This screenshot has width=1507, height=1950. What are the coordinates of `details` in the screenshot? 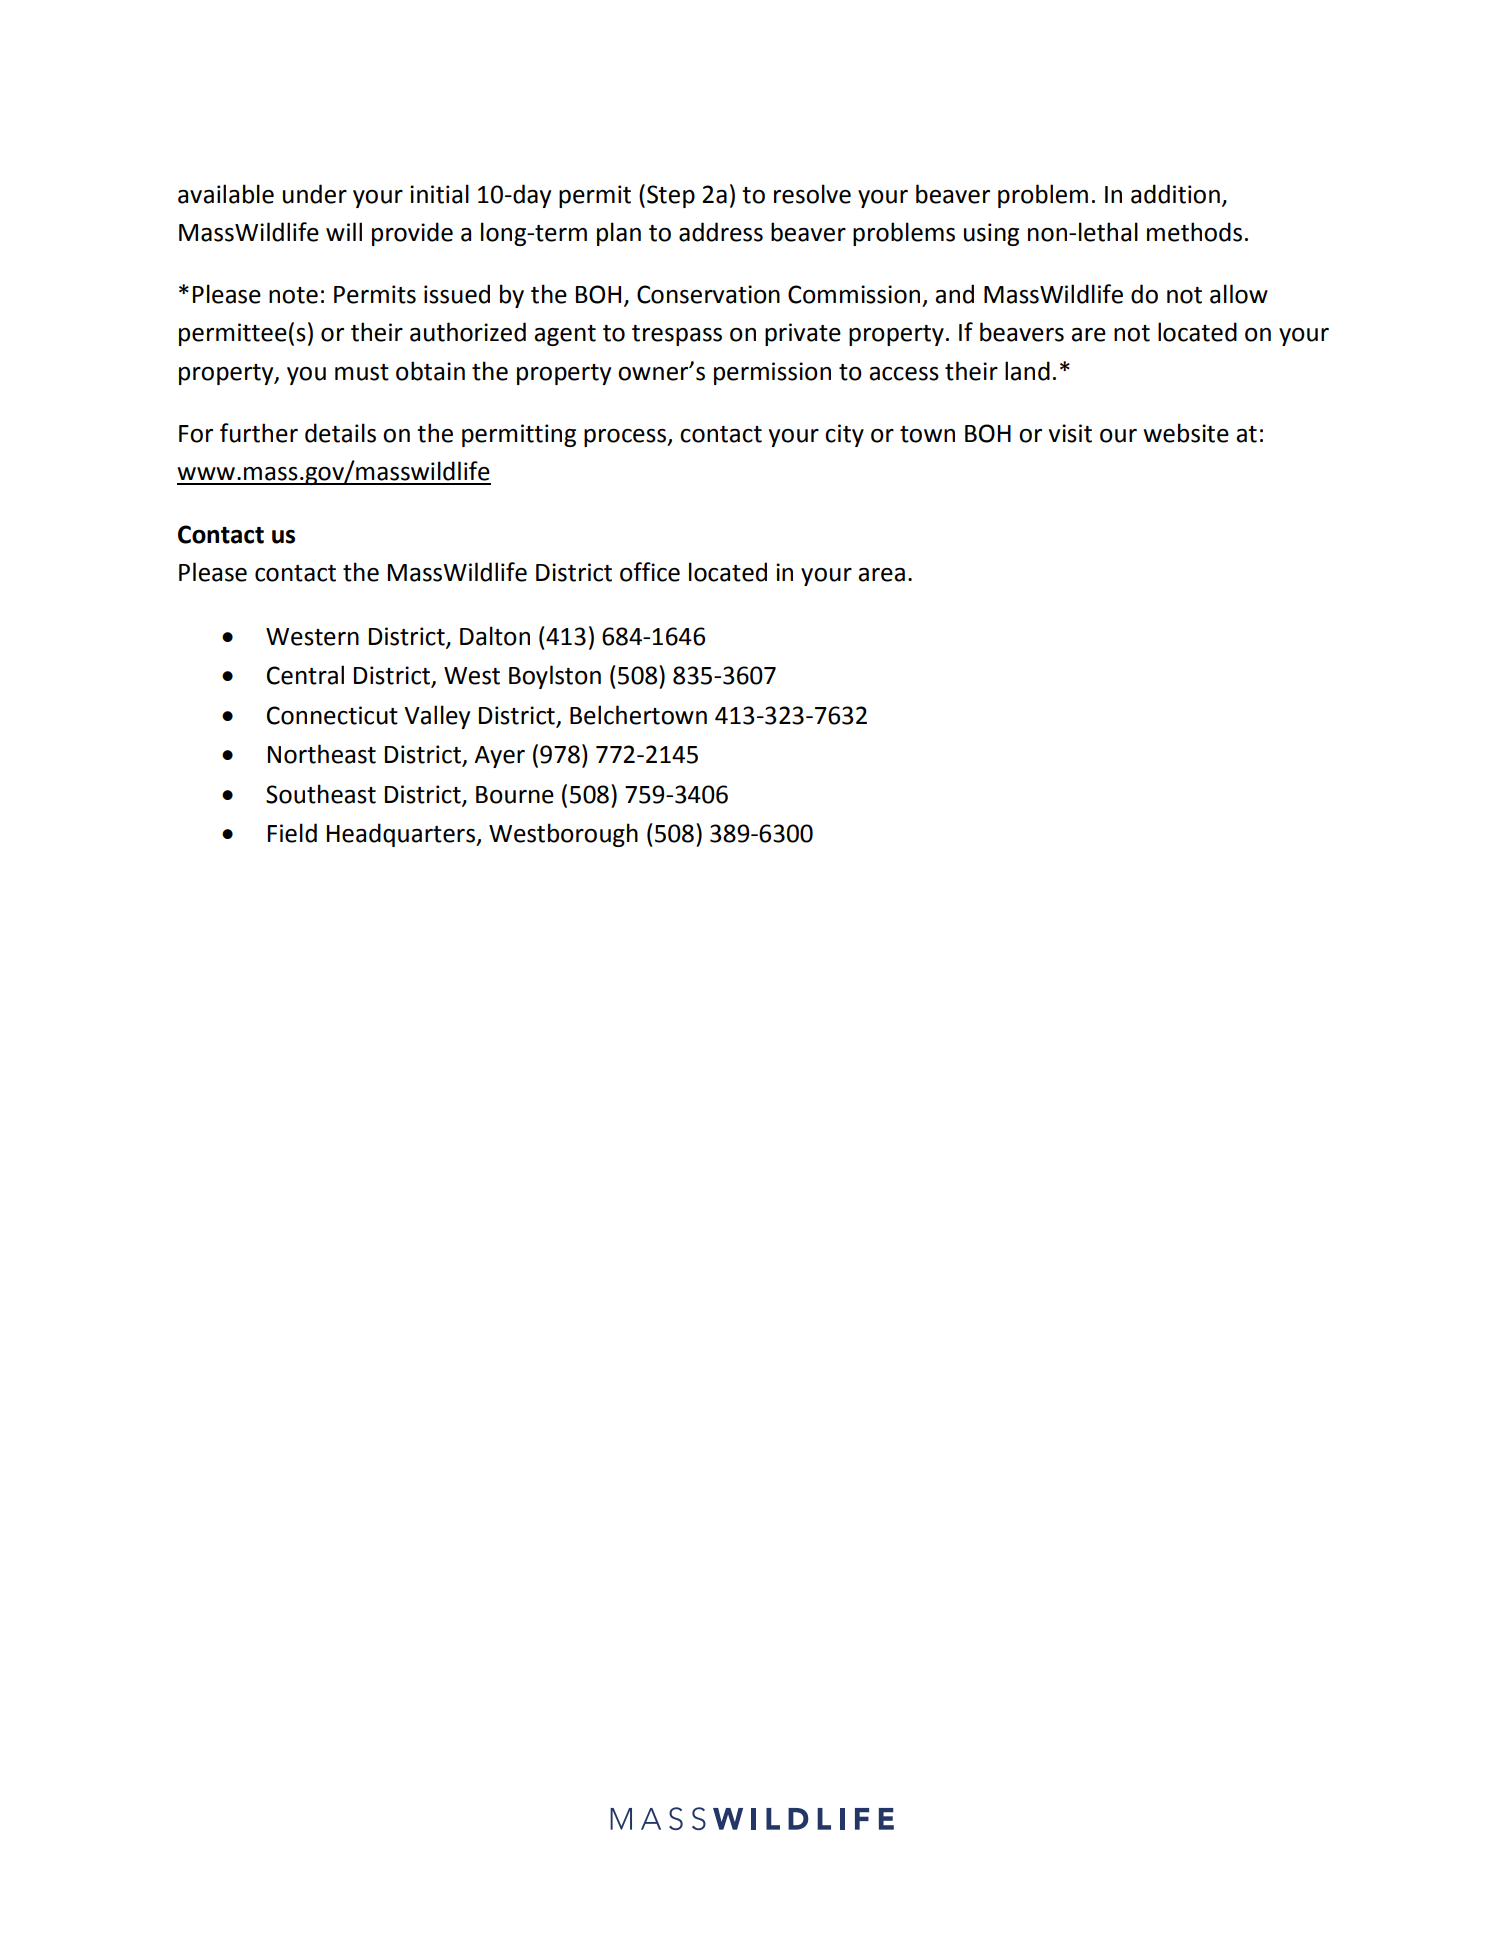 It's located at (340, 433).
